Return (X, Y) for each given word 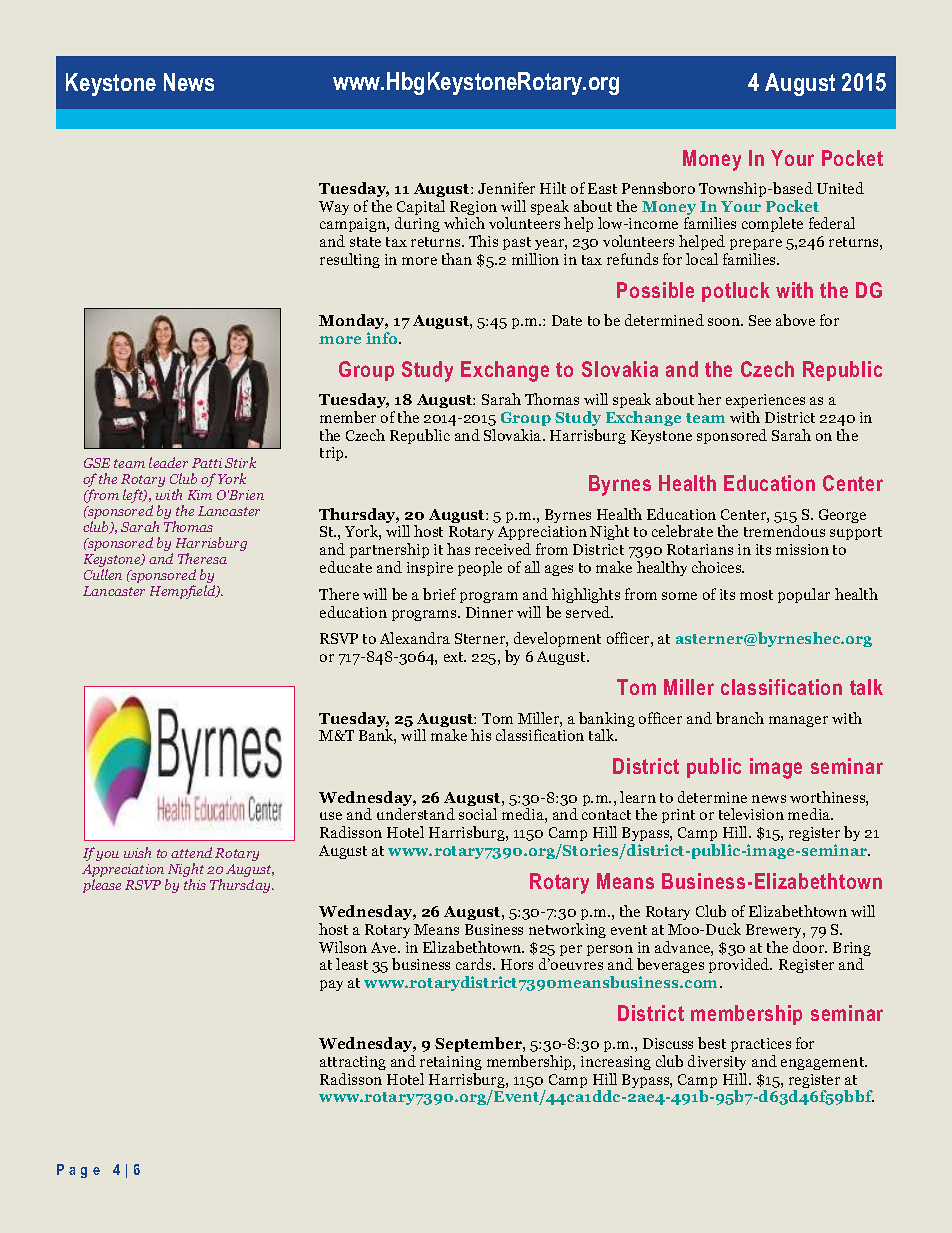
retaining (451, 1063)
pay (331, 985)
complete (772, 224)
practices (761, 1047)
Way (334, 208)
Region (473, 209)
